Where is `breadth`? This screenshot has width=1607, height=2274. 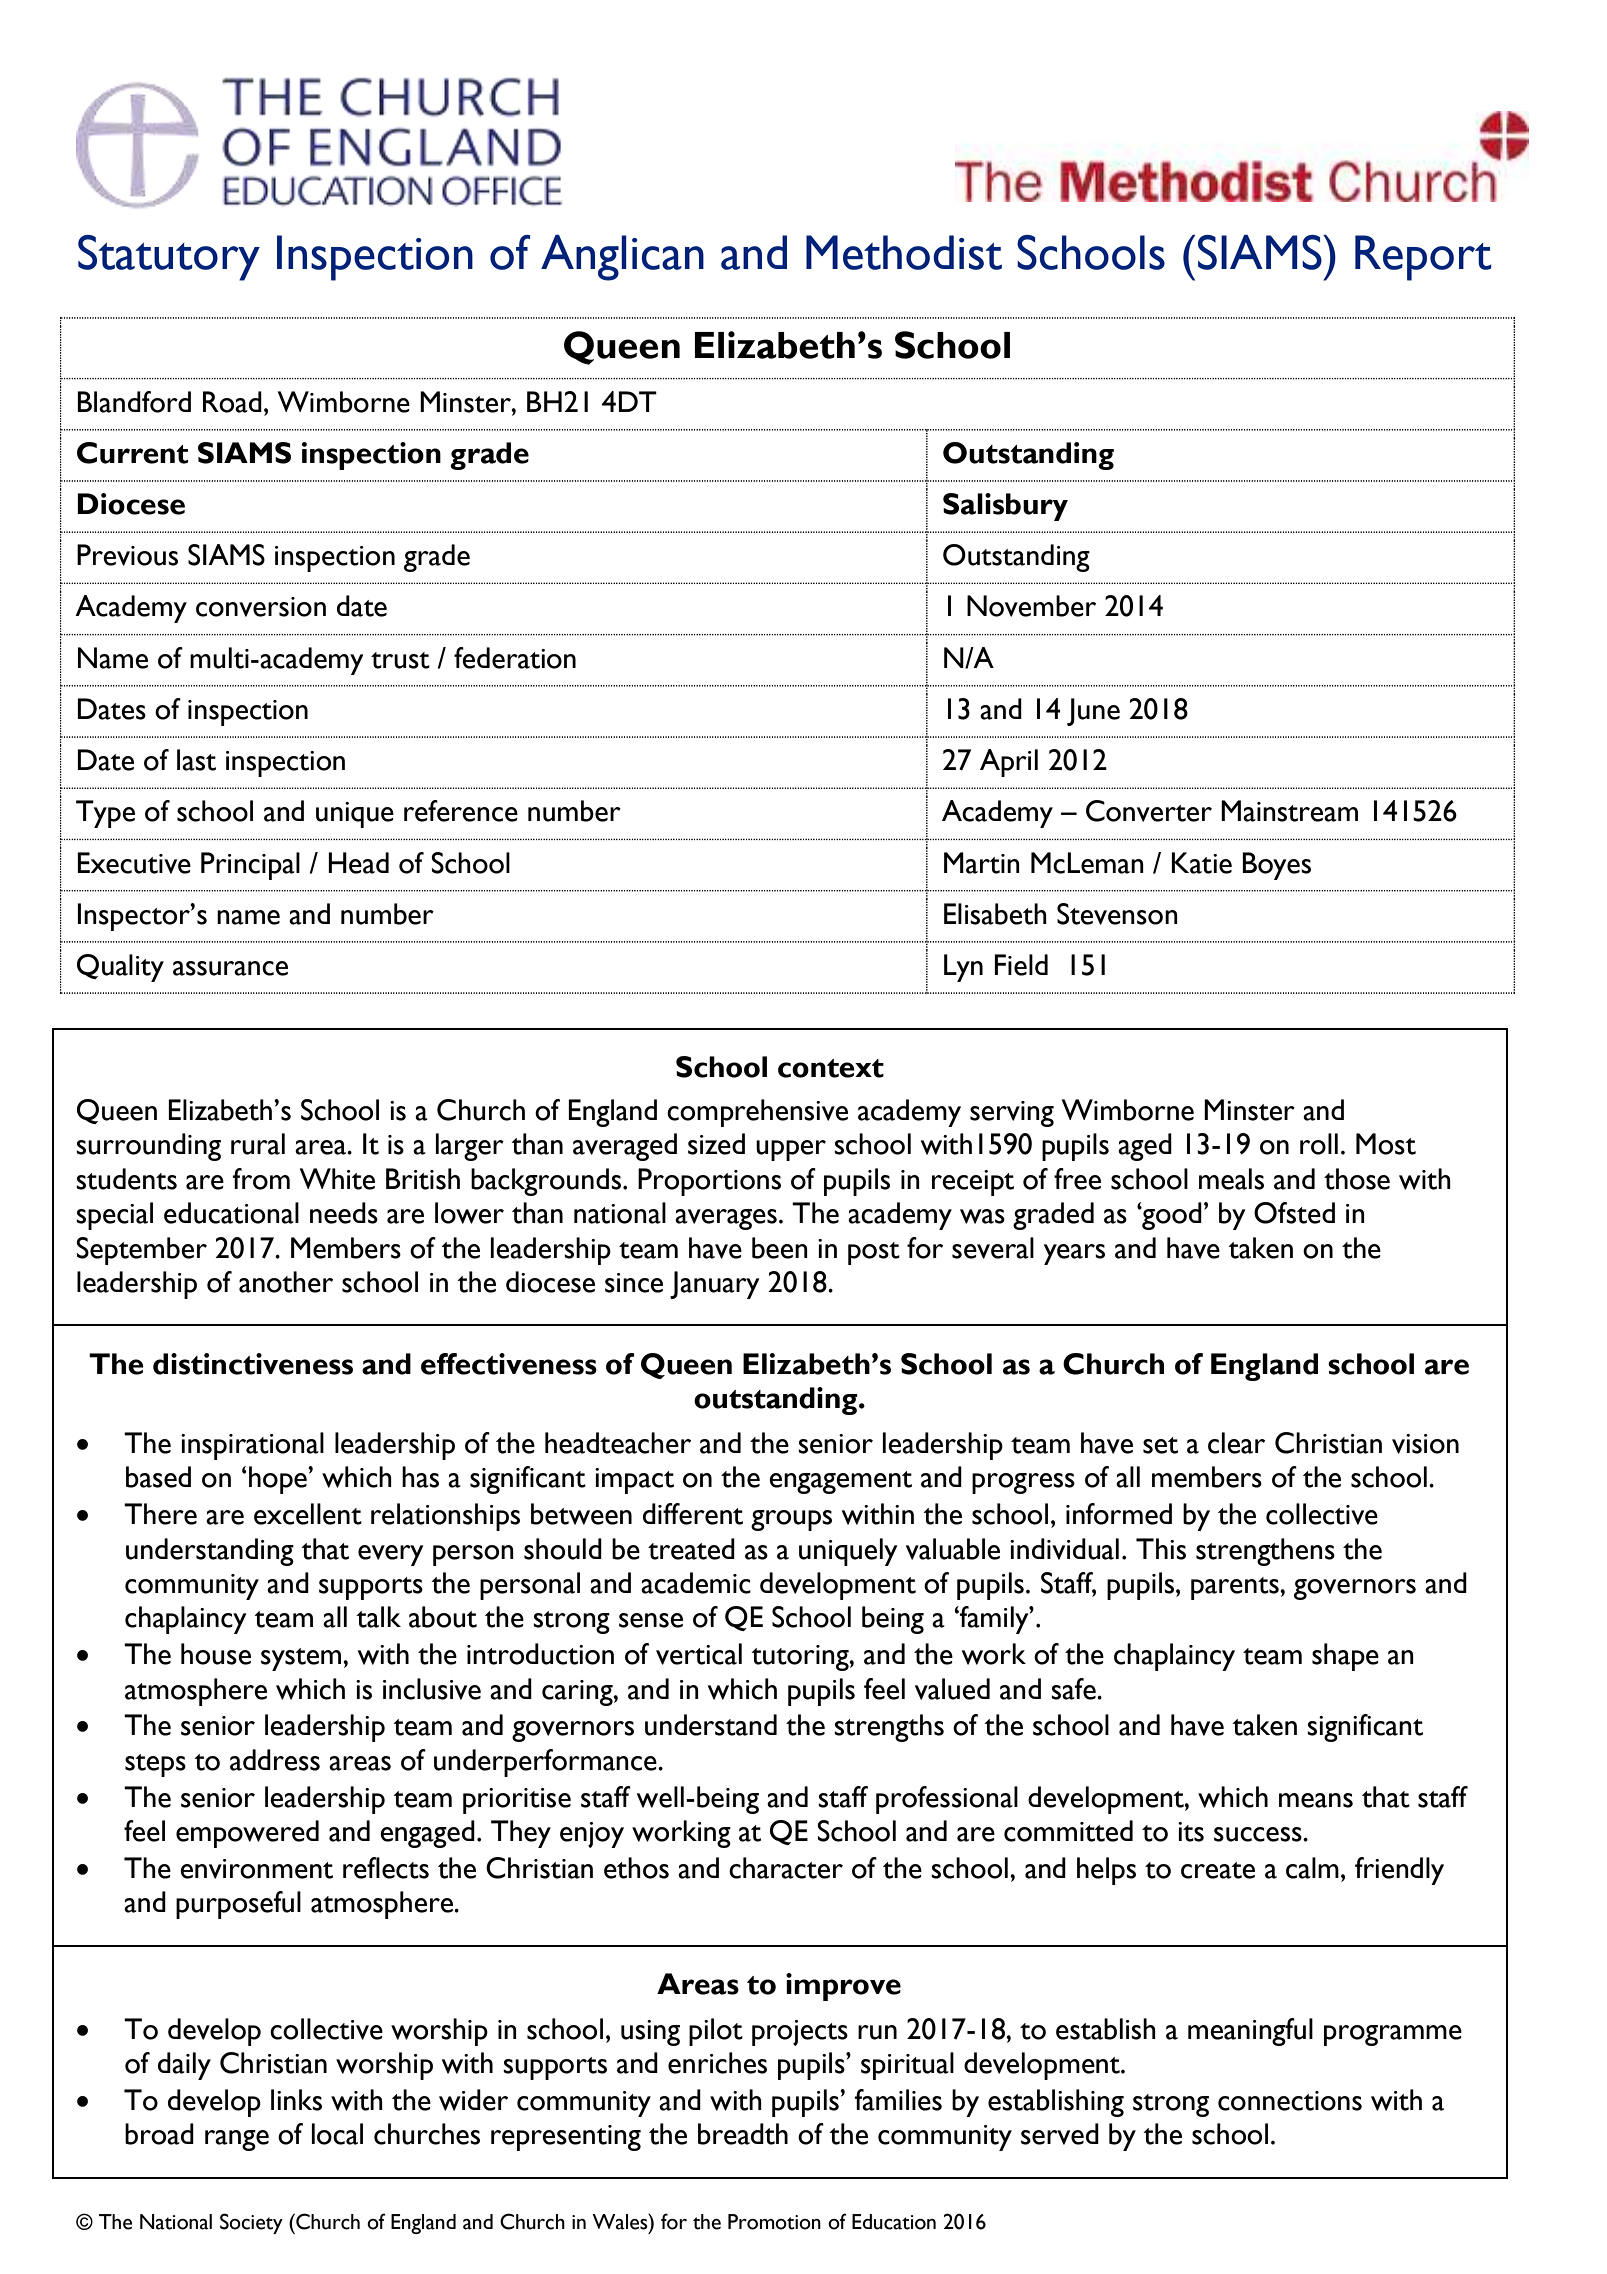 breadth is located at coordinates (743, 2134).
